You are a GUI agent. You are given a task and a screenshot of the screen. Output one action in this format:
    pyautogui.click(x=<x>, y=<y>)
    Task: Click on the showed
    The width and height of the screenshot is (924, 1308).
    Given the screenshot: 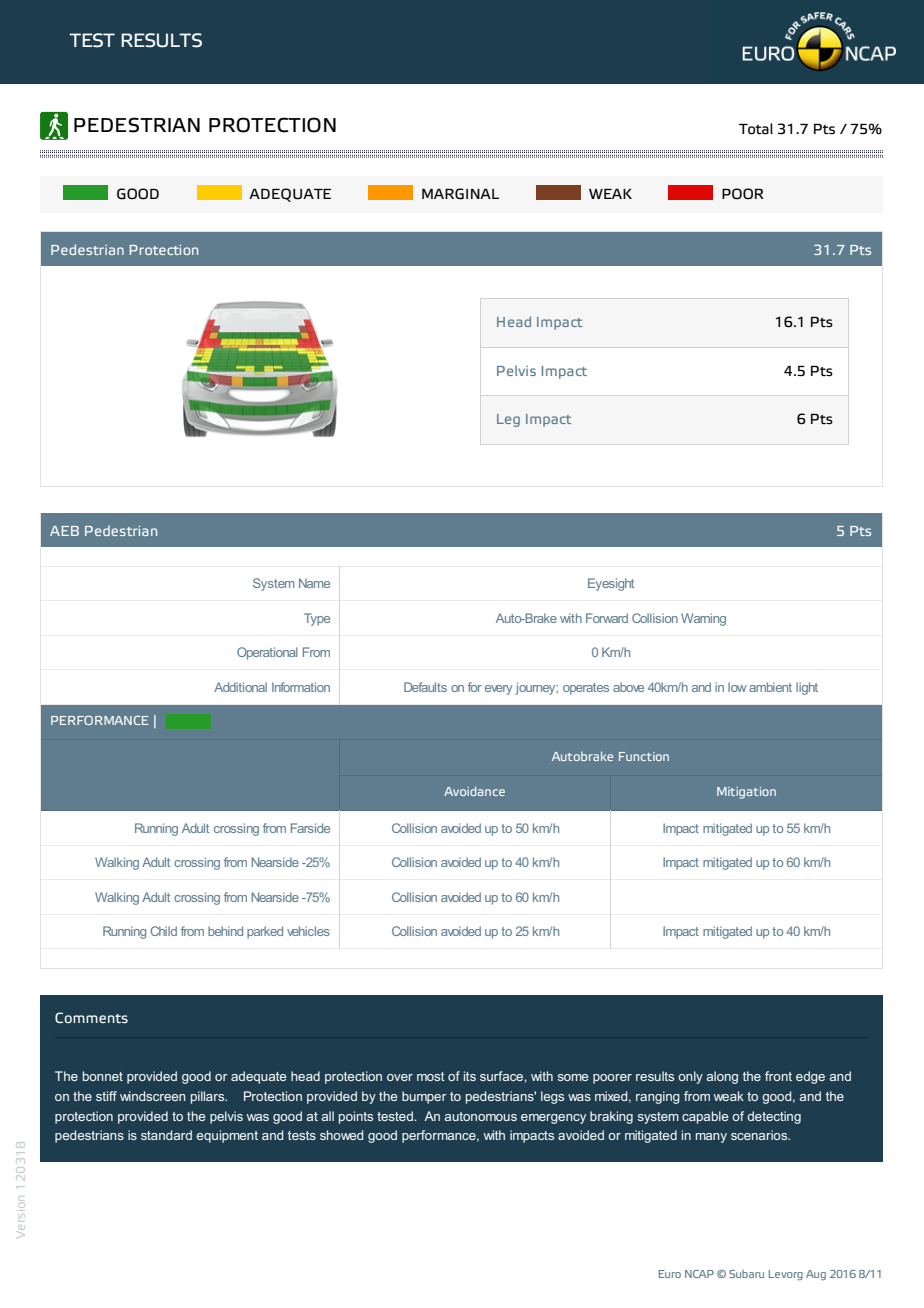 What is the action you would take?
    pyautogui.click(x=341, y=1135)
